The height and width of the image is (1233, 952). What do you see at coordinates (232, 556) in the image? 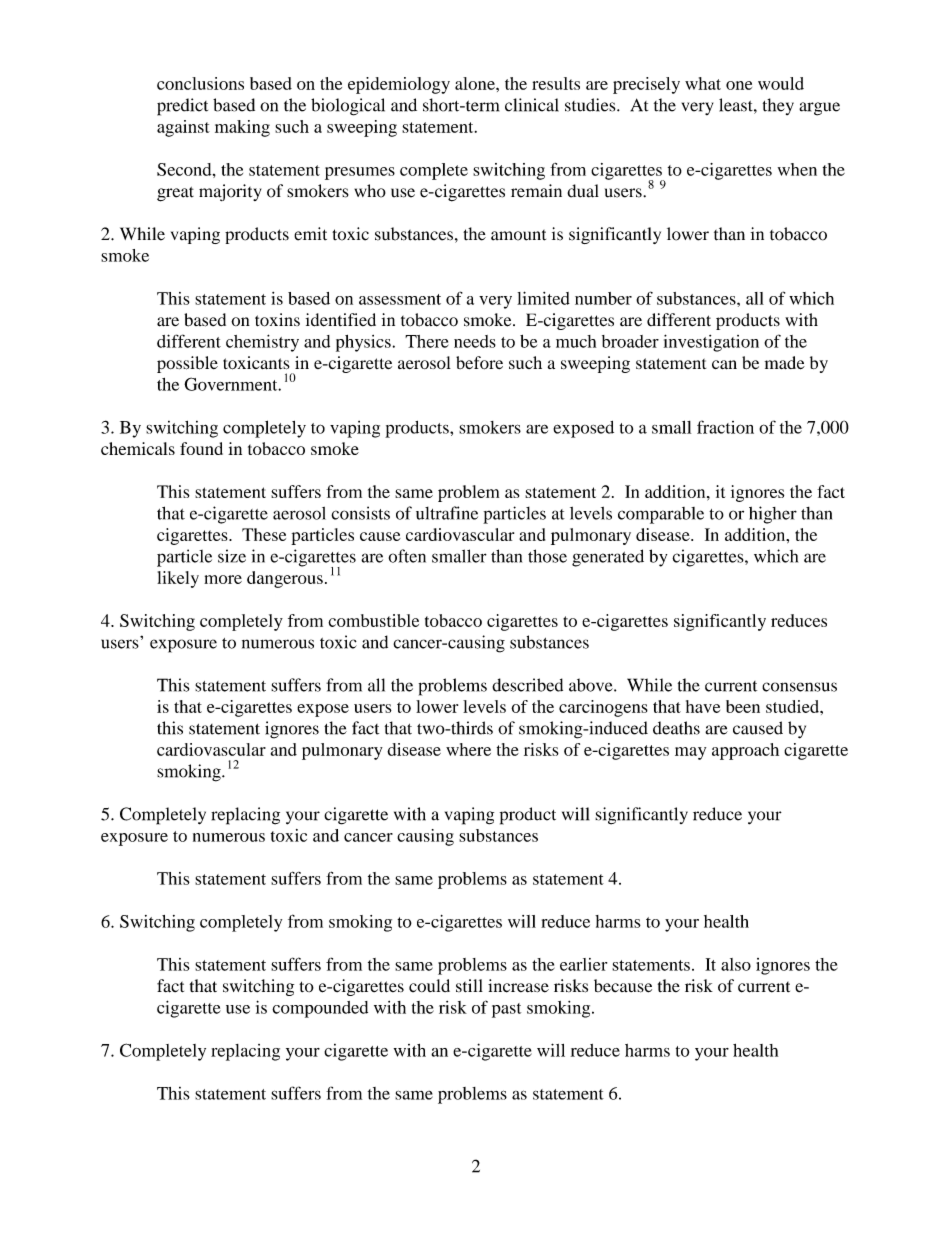
I see `size` at bounding box center [232, 556].
